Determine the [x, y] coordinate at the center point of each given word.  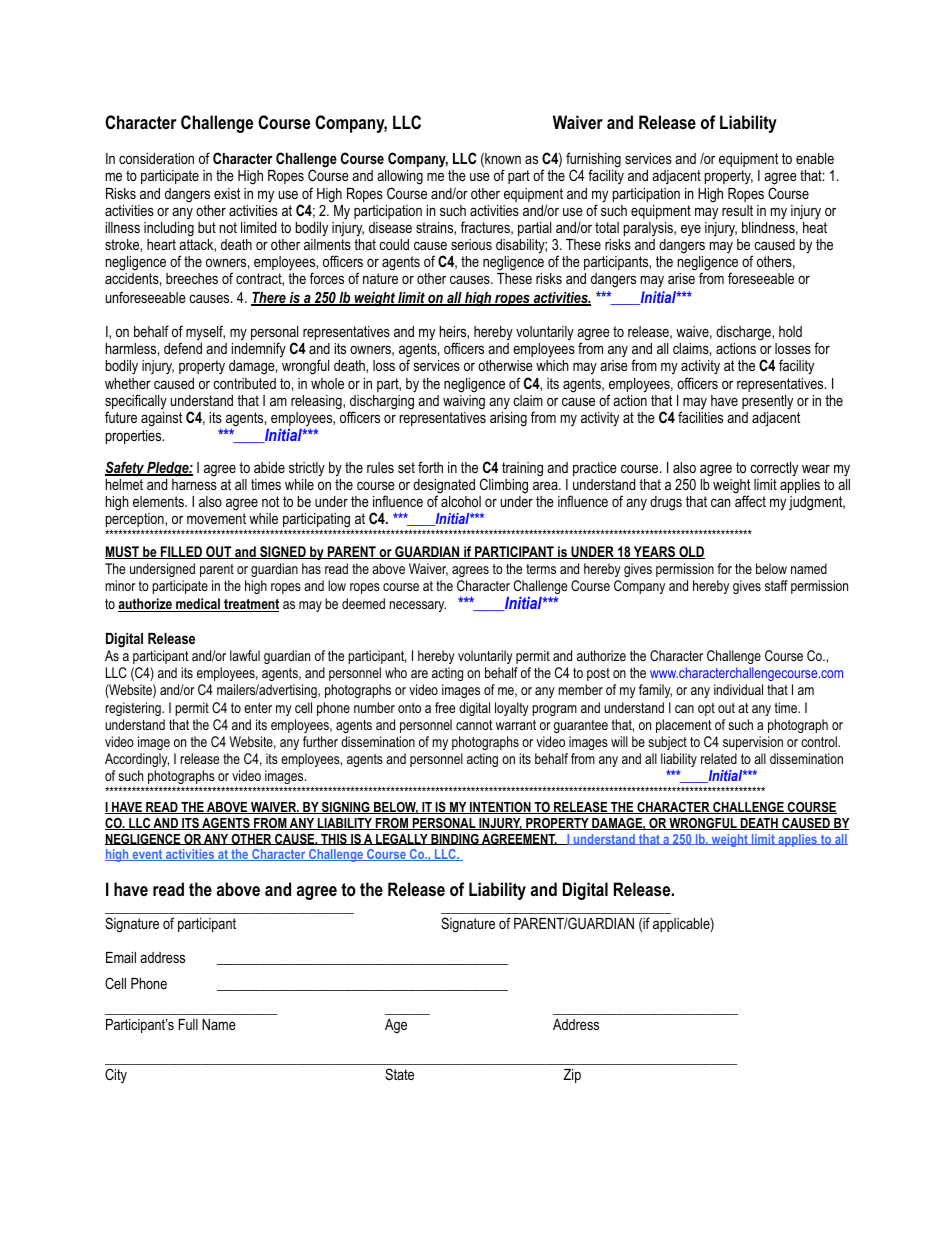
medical [198, 605]
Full [188, 1024]
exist [227, 193]
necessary [417, 606]
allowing [400, 179]
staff [776, 585]
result [737, 210]
